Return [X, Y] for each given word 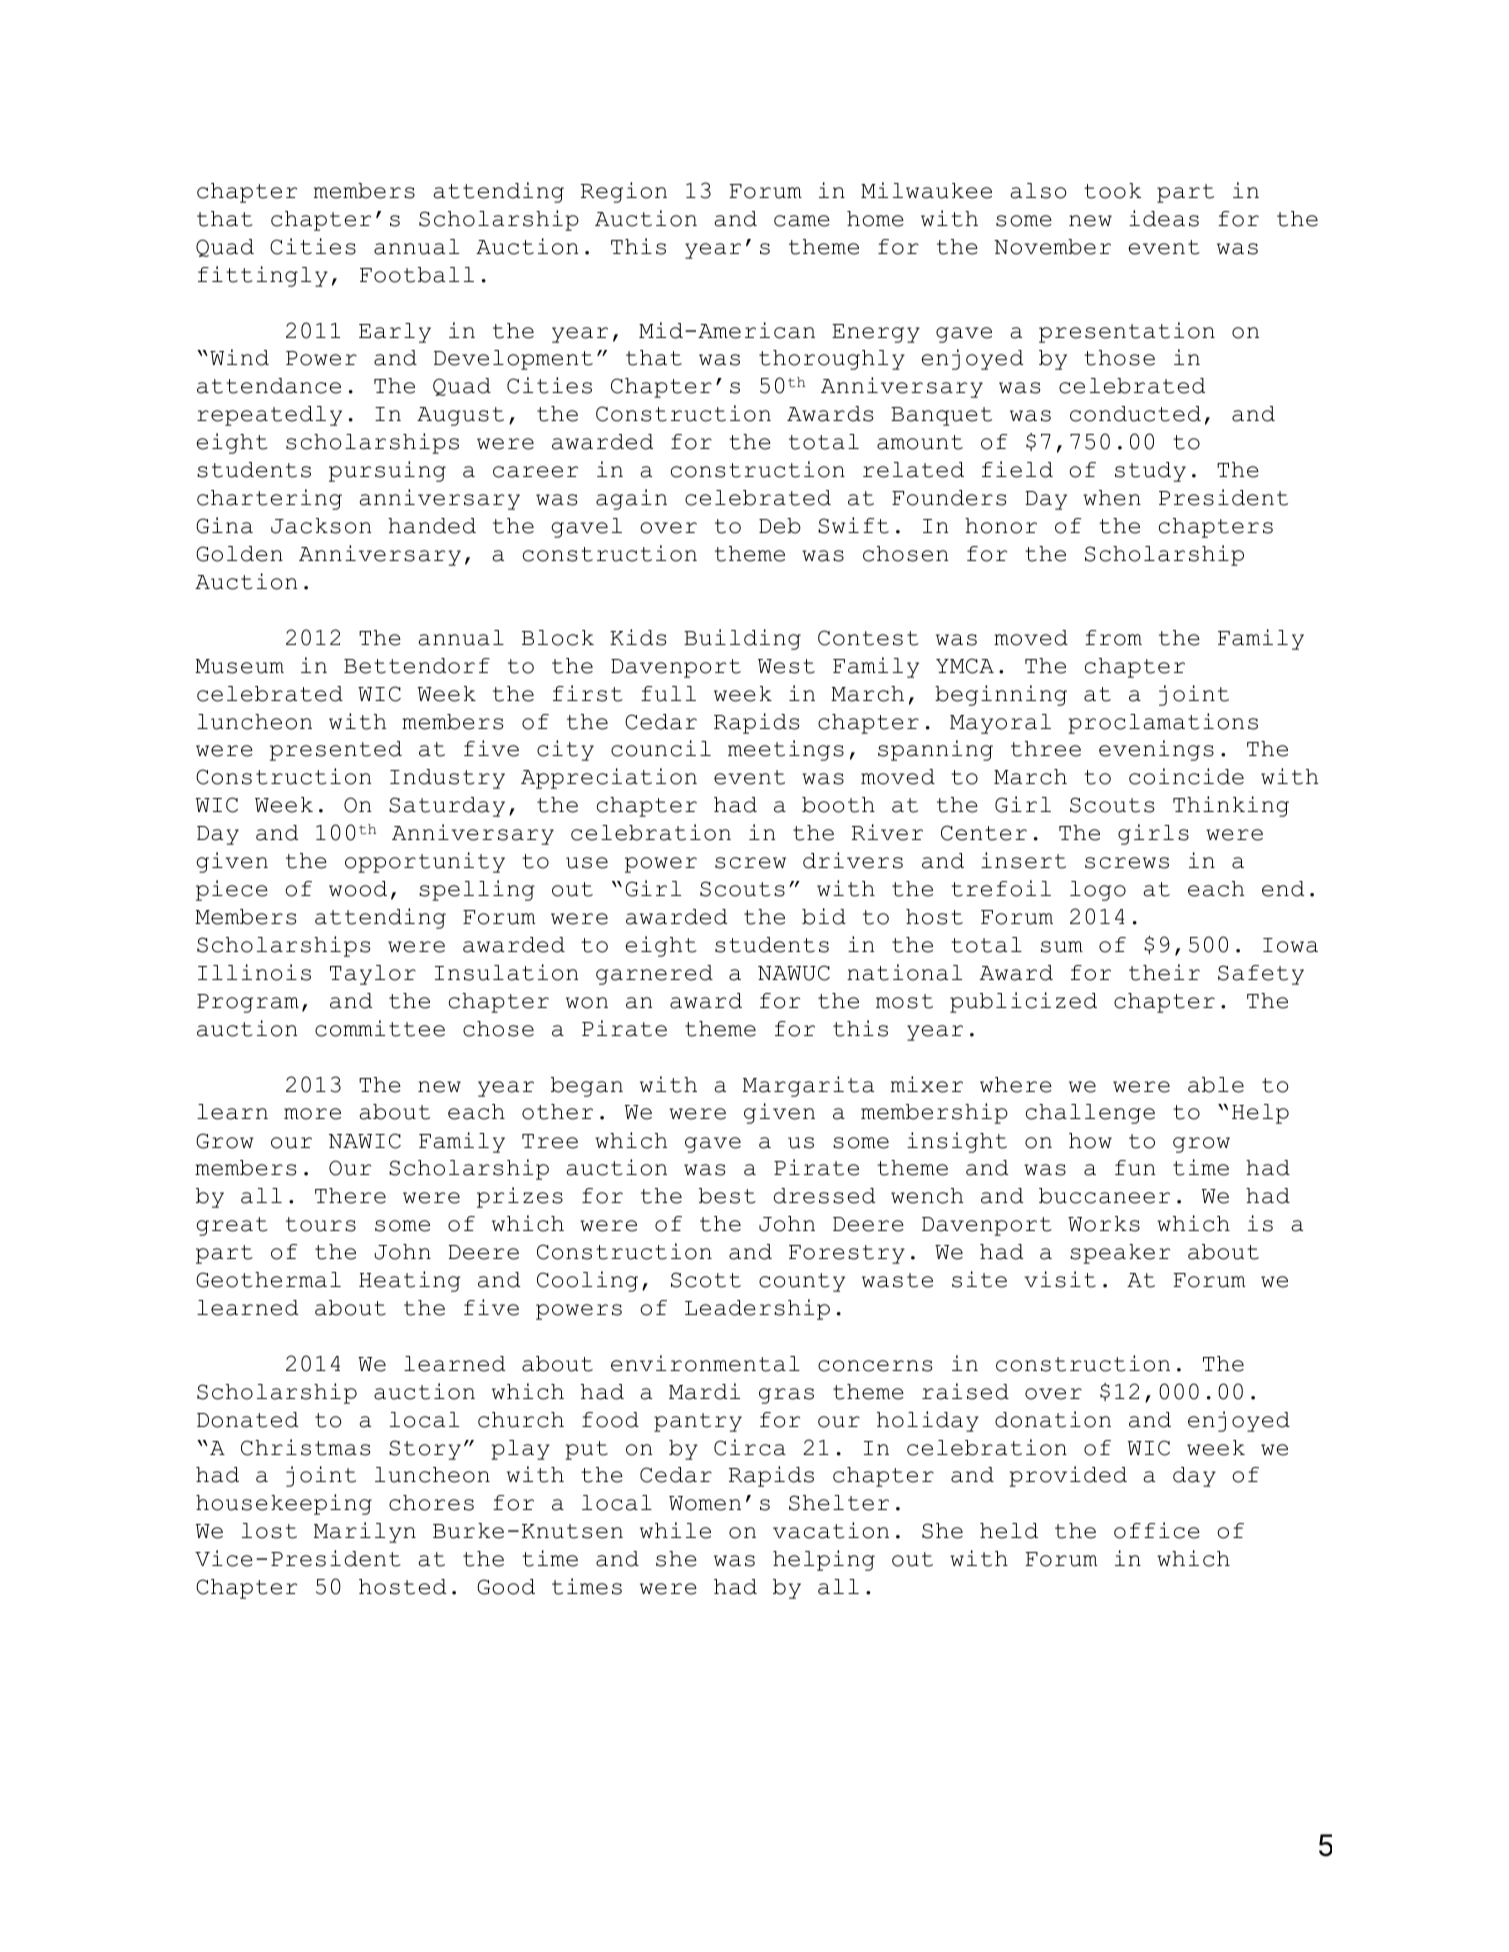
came [802, 221]
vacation [831, 1530]
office [1157, 1530]
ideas [1164, 218]
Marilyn [365, 1532]
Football [417, 275]
